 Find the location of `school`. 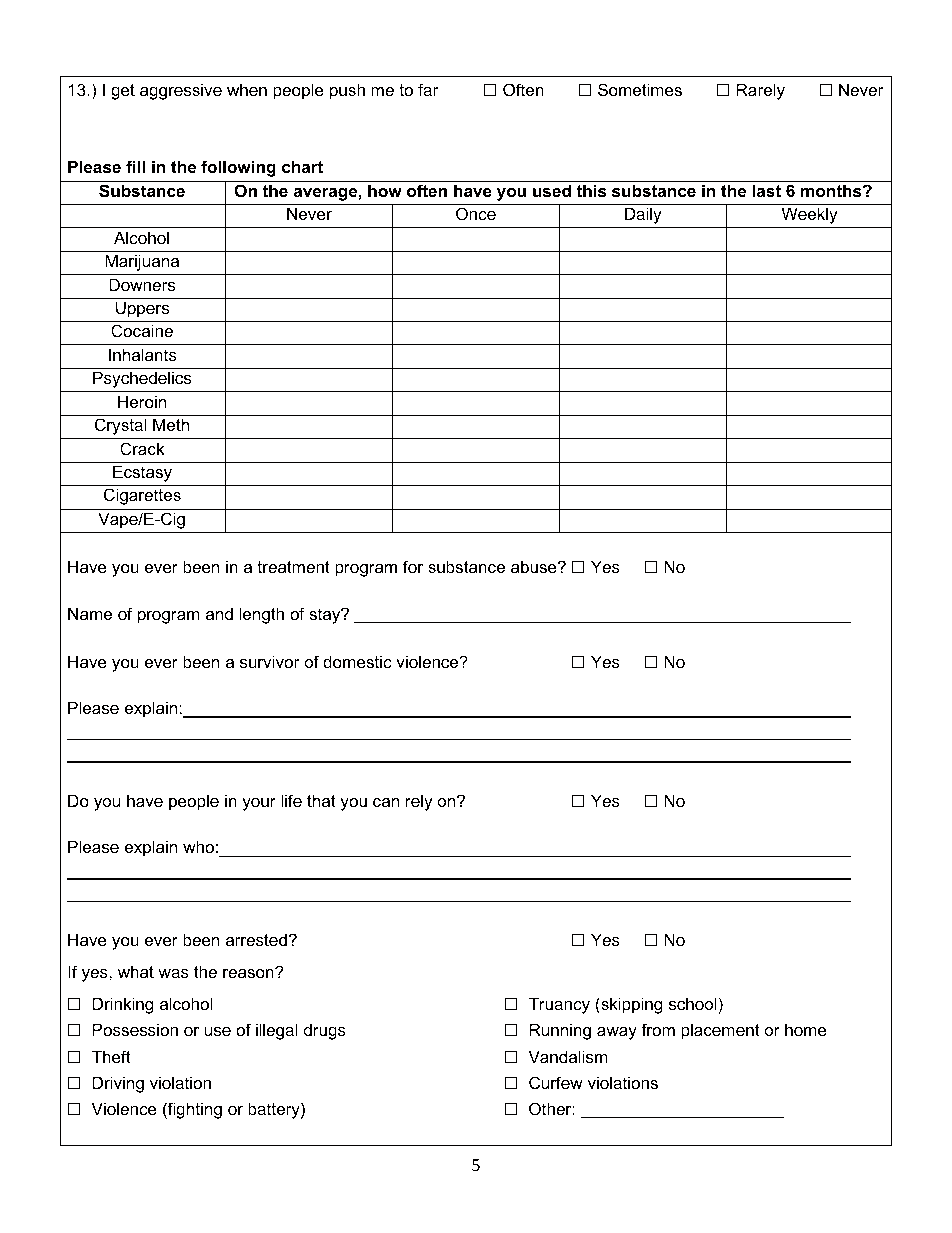

school is located at coordinates (693, 1003).
